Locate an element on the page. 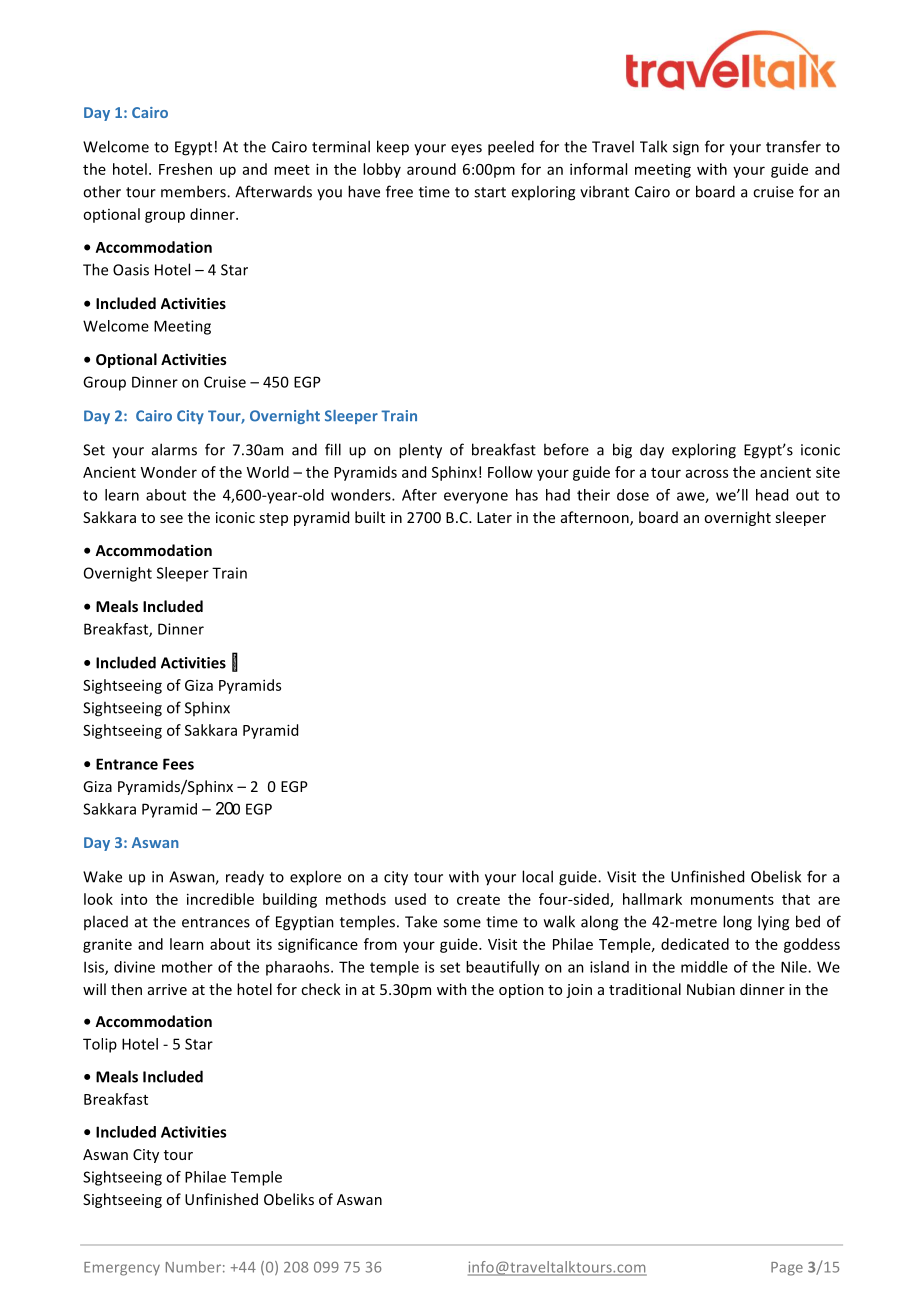  step is located at coordinates (273, 519).
